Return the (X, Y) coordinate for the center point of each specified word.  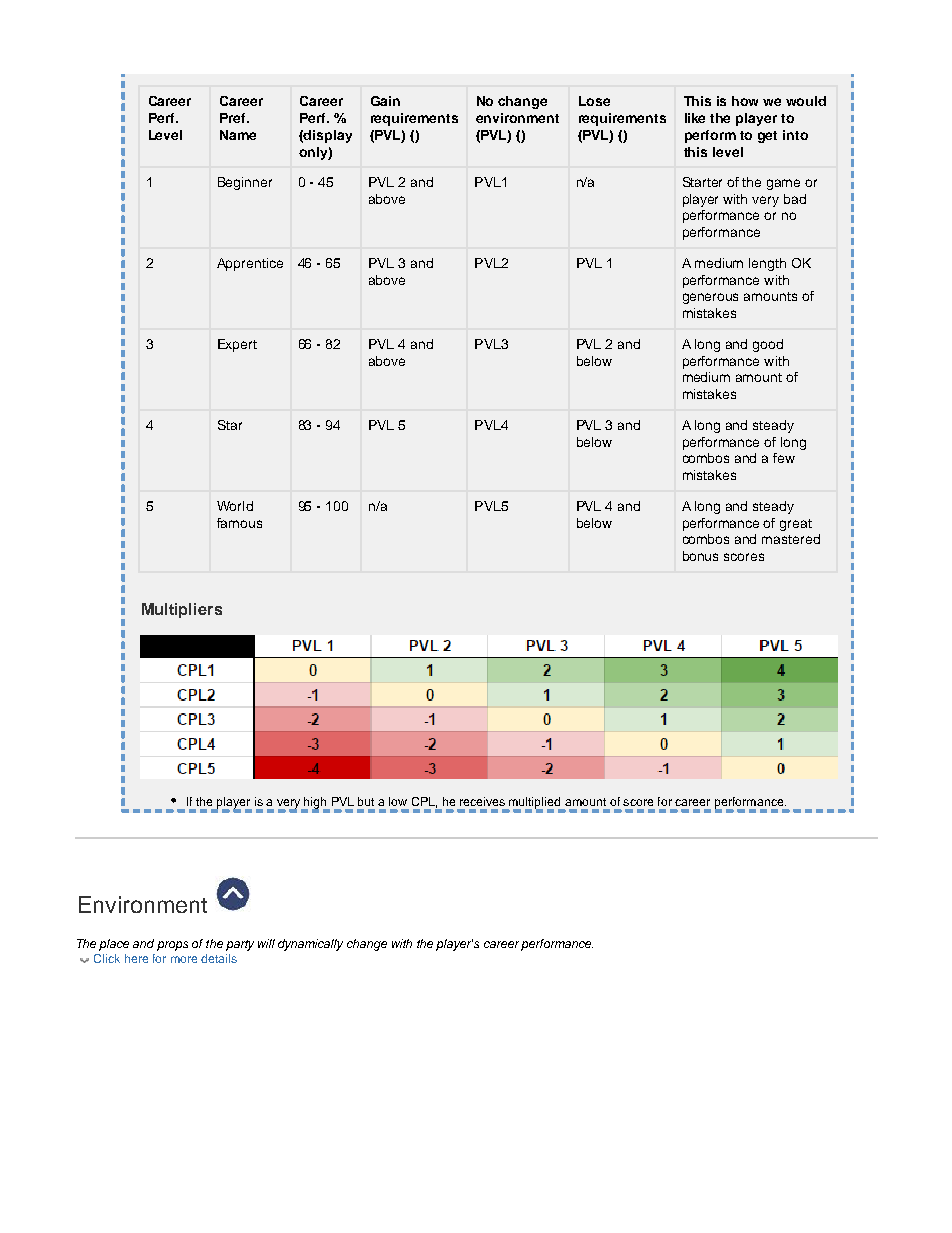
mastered (791, 539)
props (172, 946)
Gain (385, 101)
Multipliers (182, 610)
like (695, 118)
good (768, 345)
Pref (234, 118)
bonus (700, 556)
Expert (237, 345)
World (235, 506)
